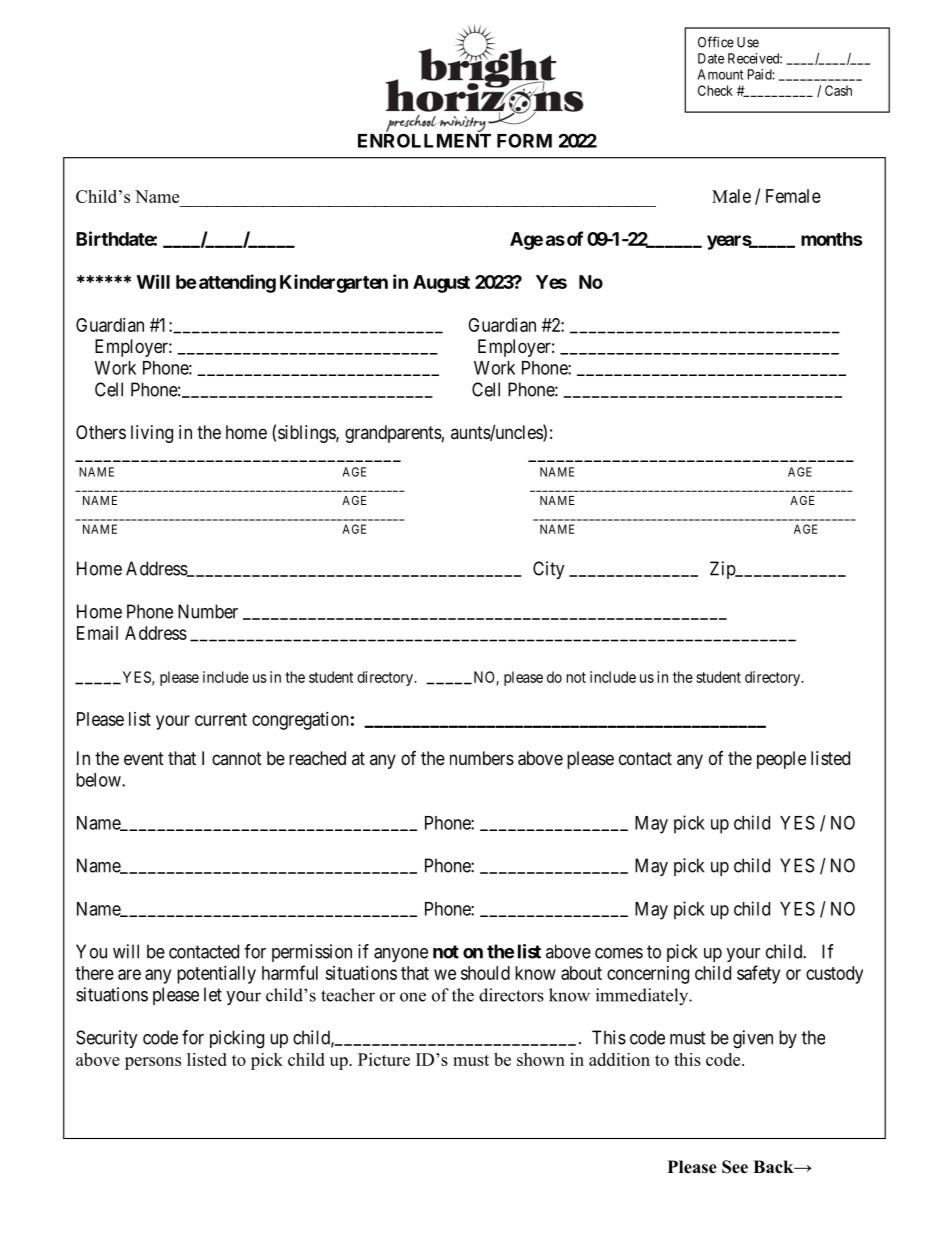 This screenshot has width=952, height=1233. Describe the element at coordinates (300, 721) in the screenshot. I see `congregation` at that location.
